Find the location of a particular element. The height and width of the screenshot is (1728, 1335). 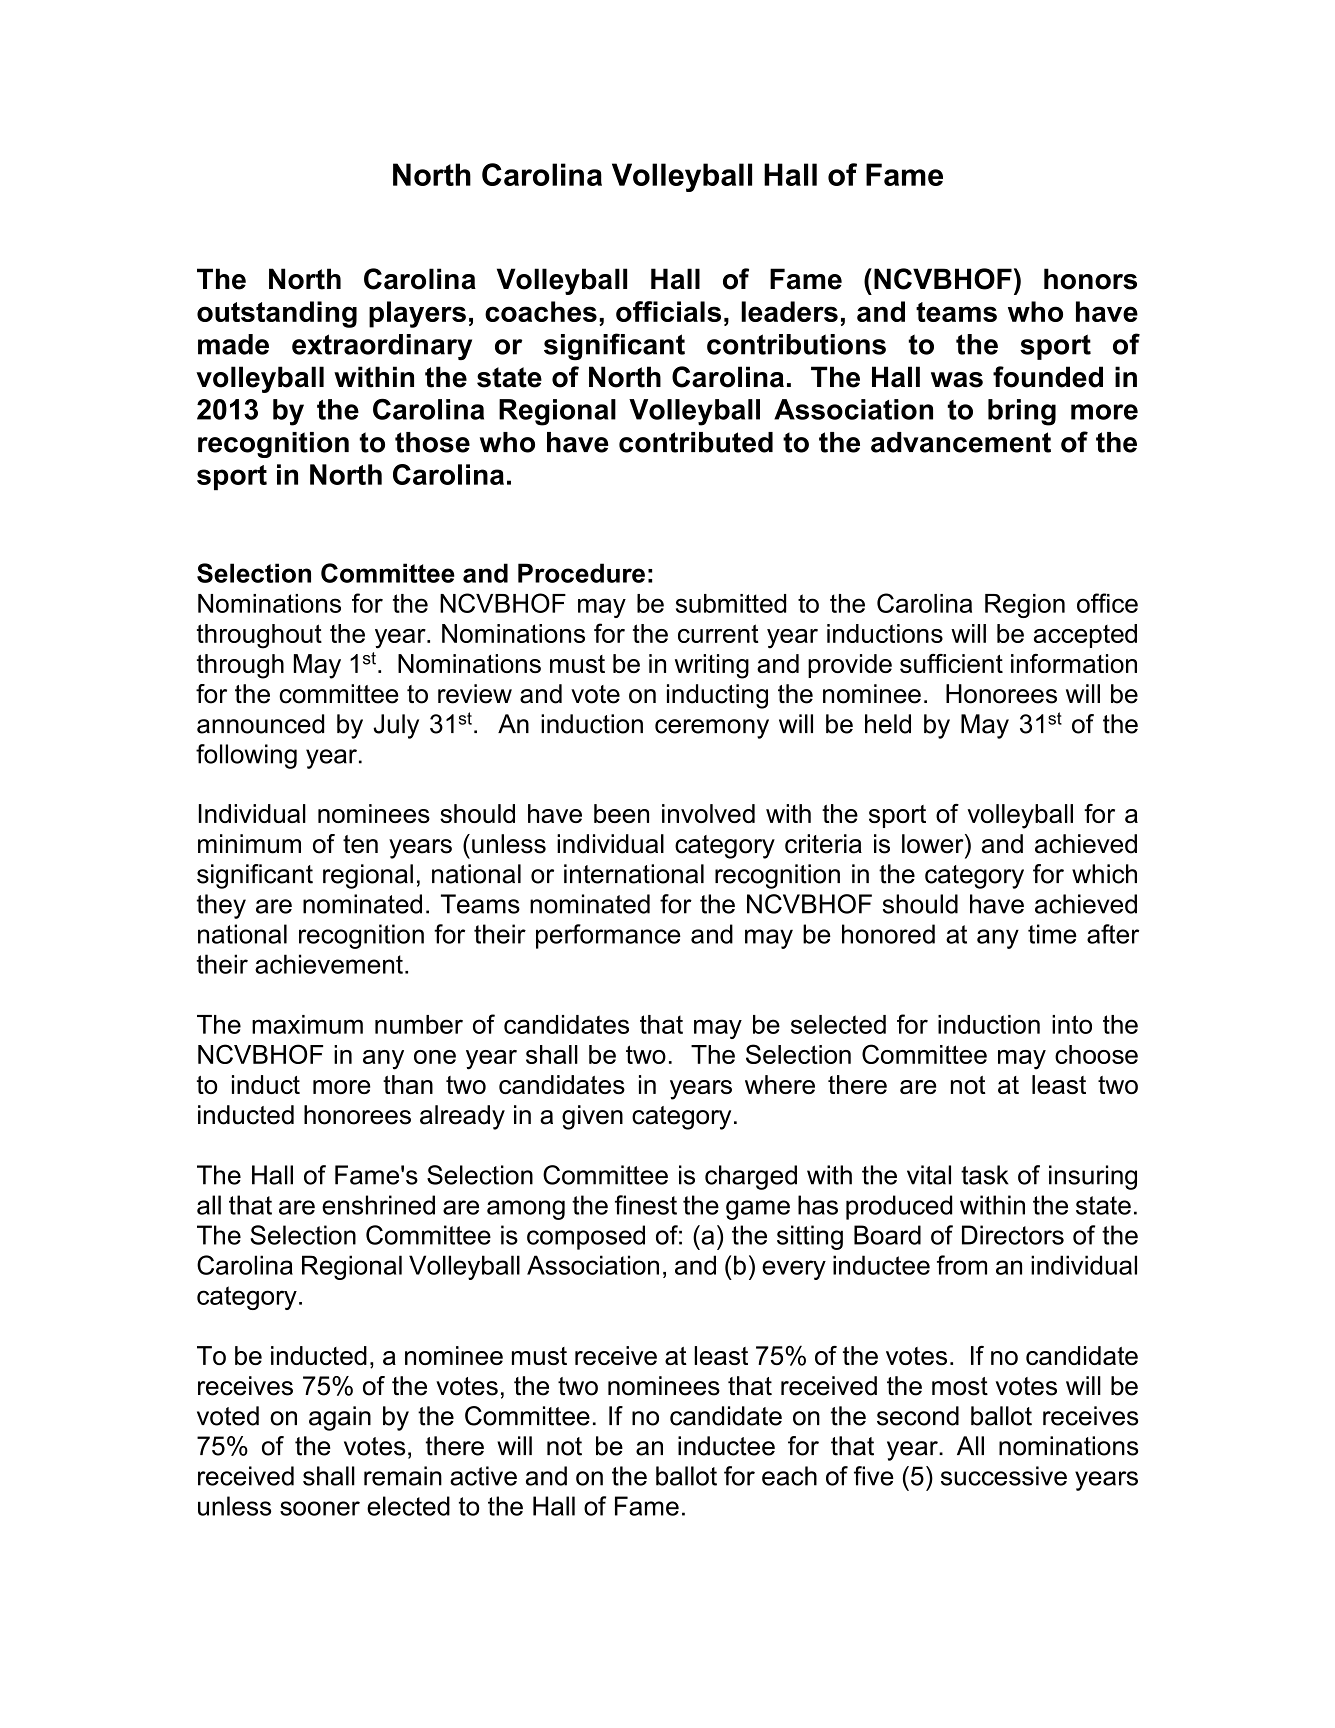

officials is located at coordinates (668, 311).
